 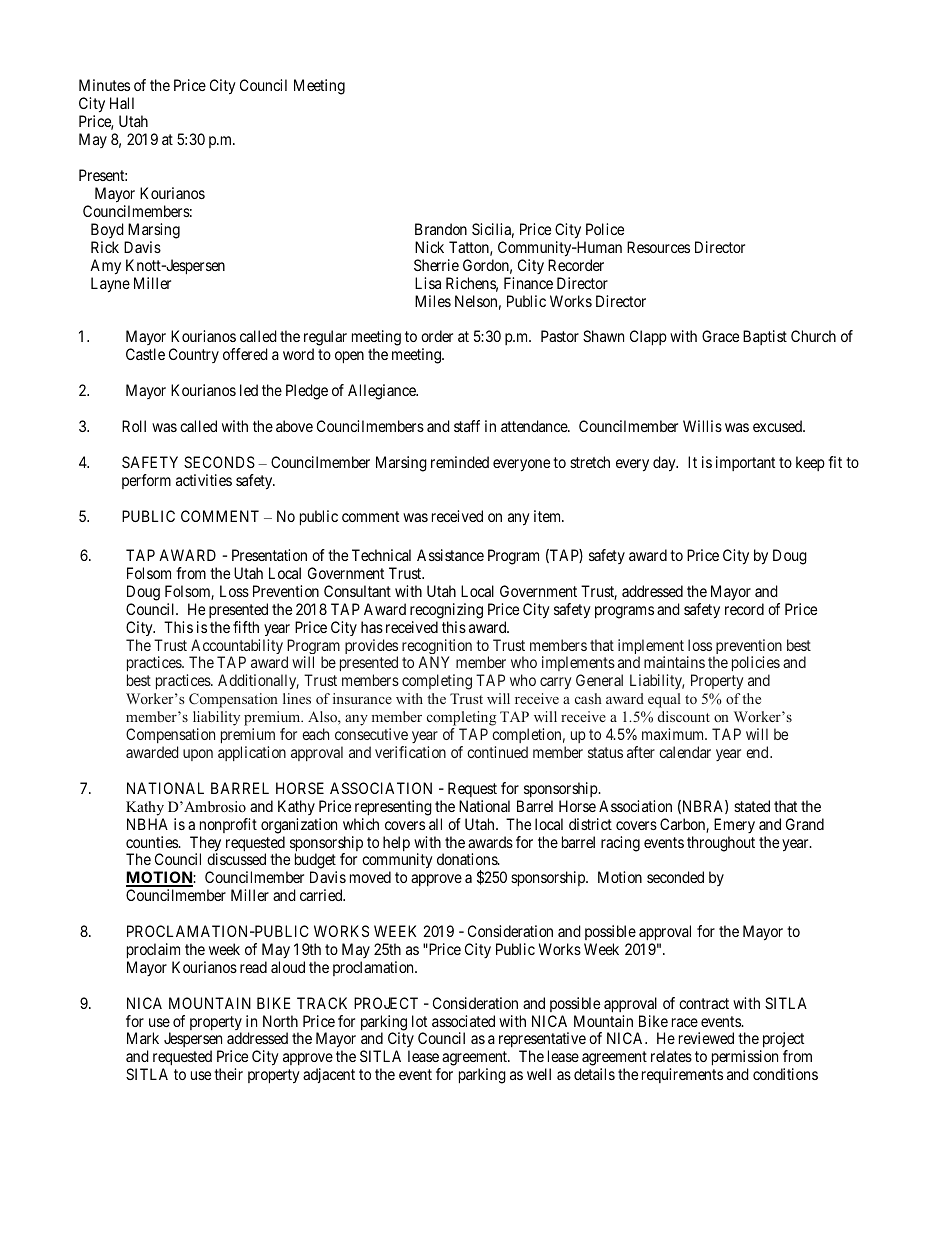 What do you see at coordinates (756, 663) in the screenshot?
I see `policies` at bounding box center [756, 663].
